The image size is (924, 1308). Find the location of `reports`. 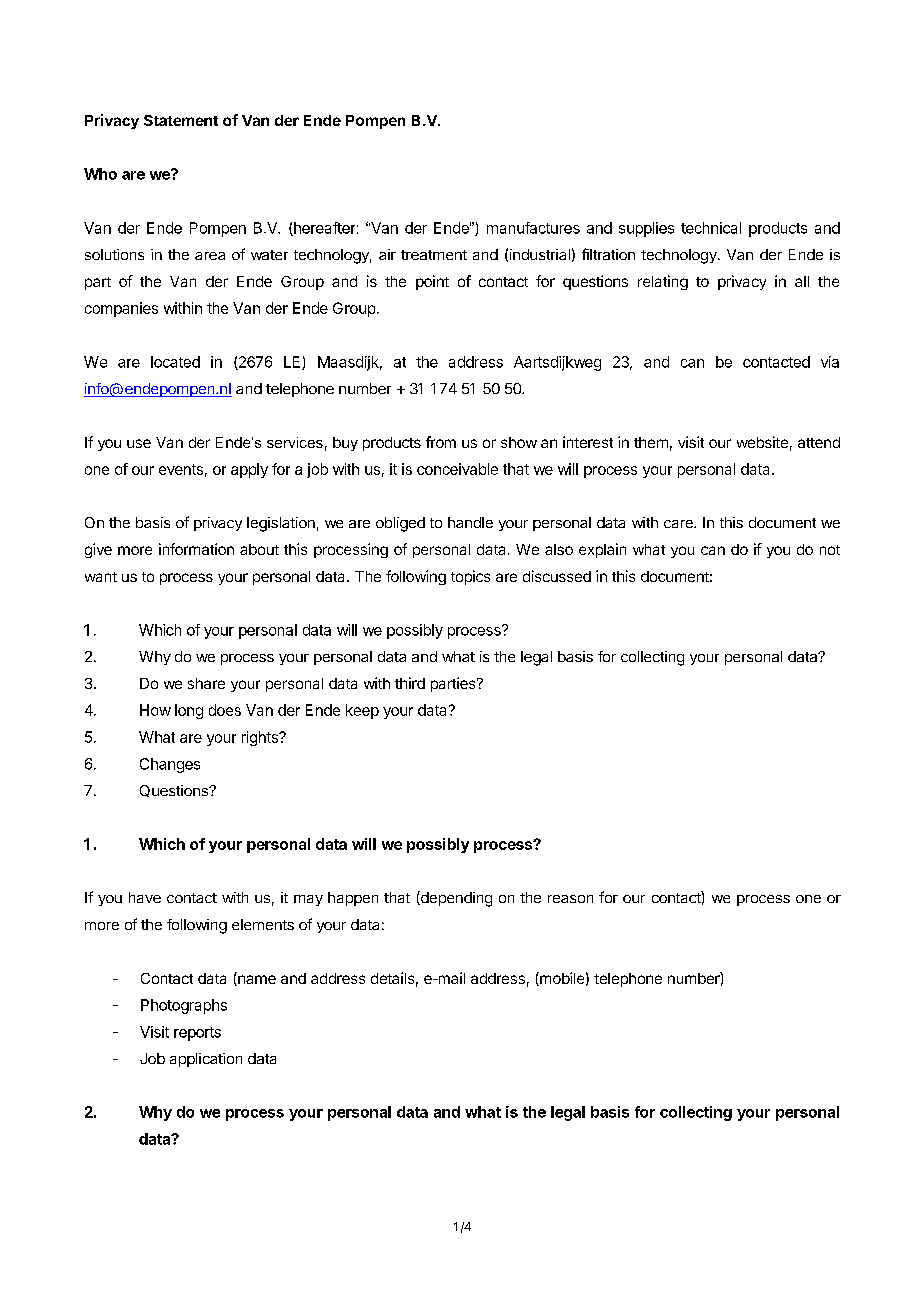

reports is located at coordinates (197, 1034).
